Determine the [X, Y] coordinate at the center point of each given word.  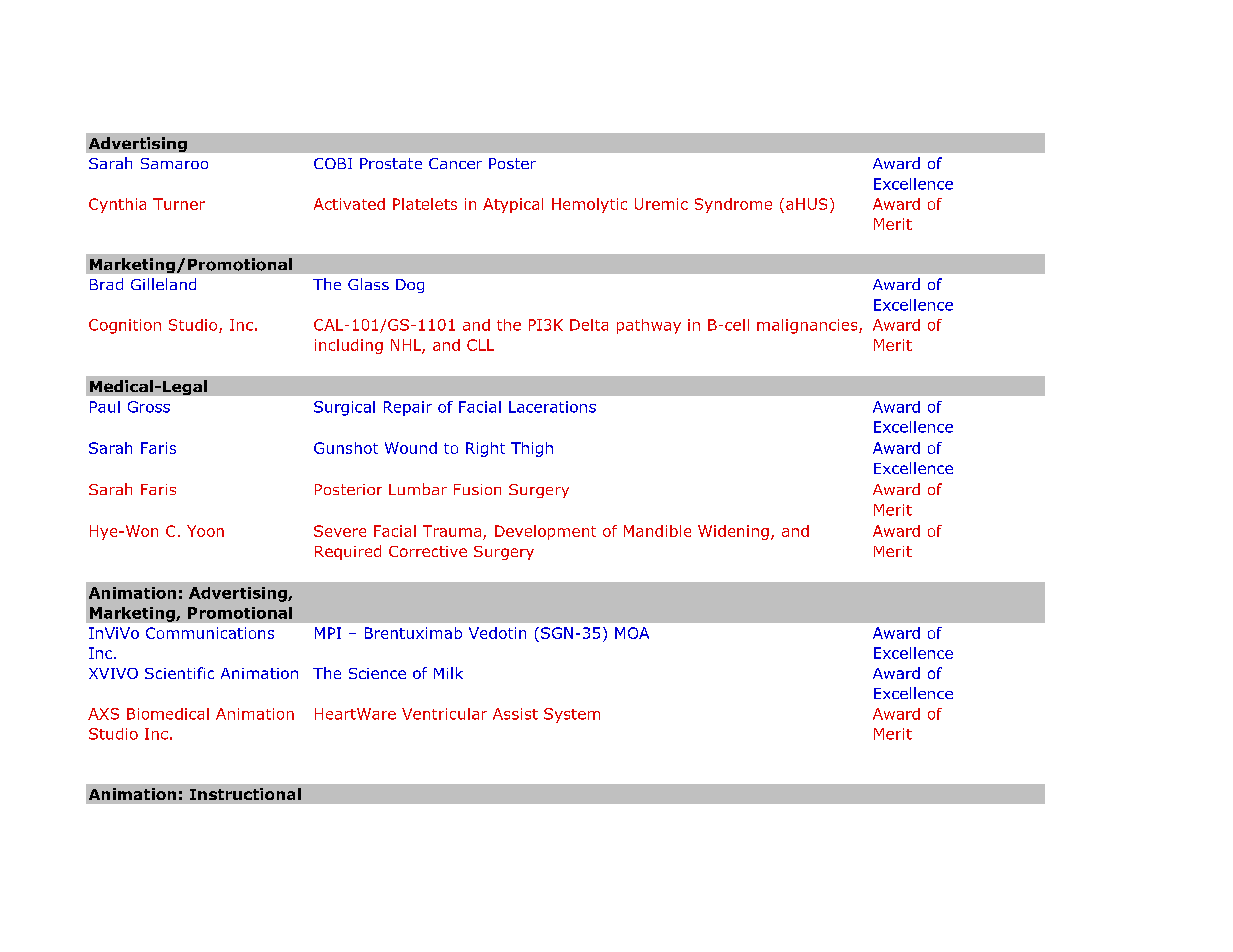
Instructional [245, 794]
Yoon [205, 531]
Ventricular [444, 714]
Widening [733, 532]
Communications [210, 633]
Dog [410, 286]
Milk [448, 673]
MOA [632, 633]
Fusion [477, 489]
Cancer [455, 163]
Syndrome [733, 205]
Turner [179, 204]
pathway [649, 326]
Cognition [125, 326]
